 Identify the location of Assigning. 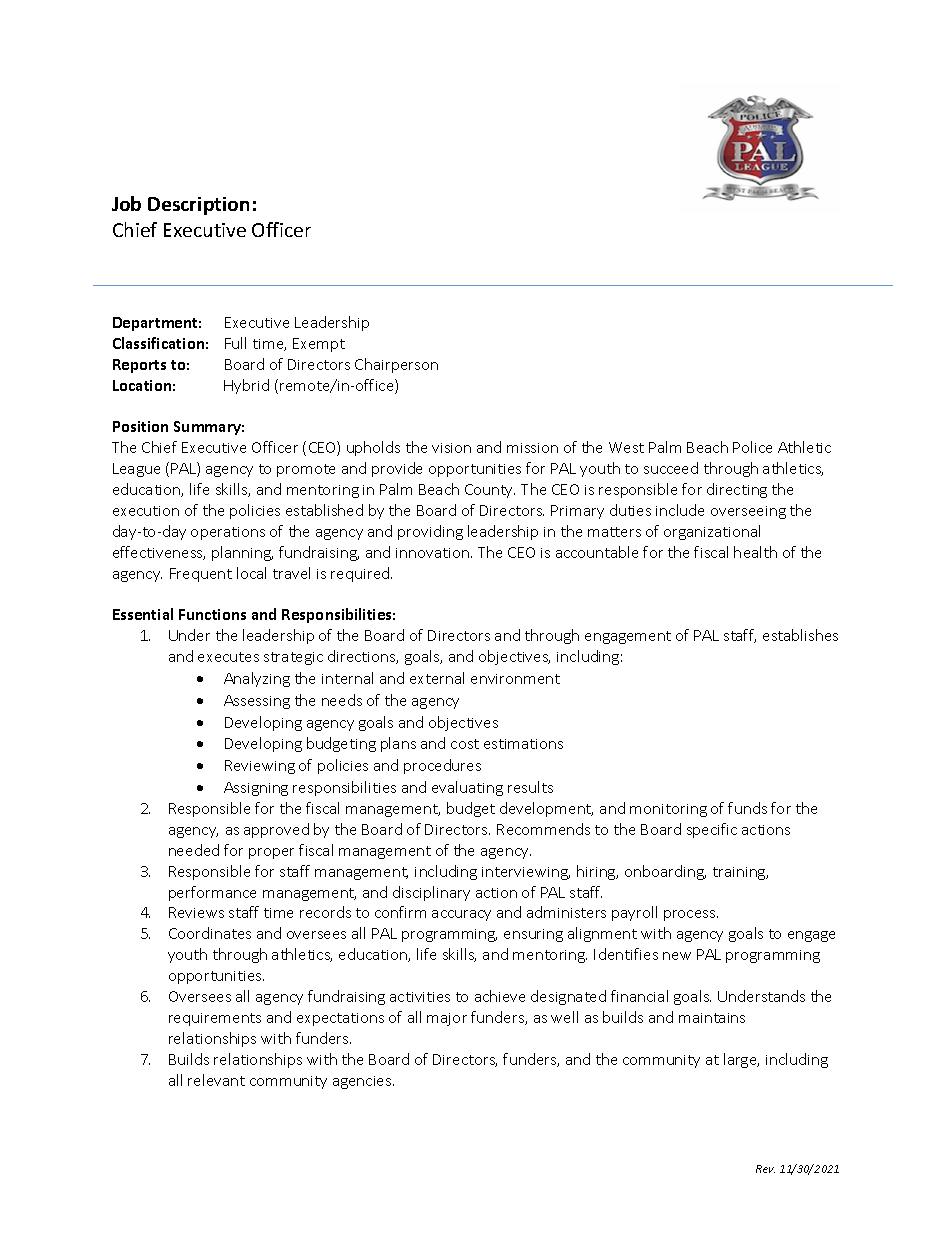
(256, 789).
